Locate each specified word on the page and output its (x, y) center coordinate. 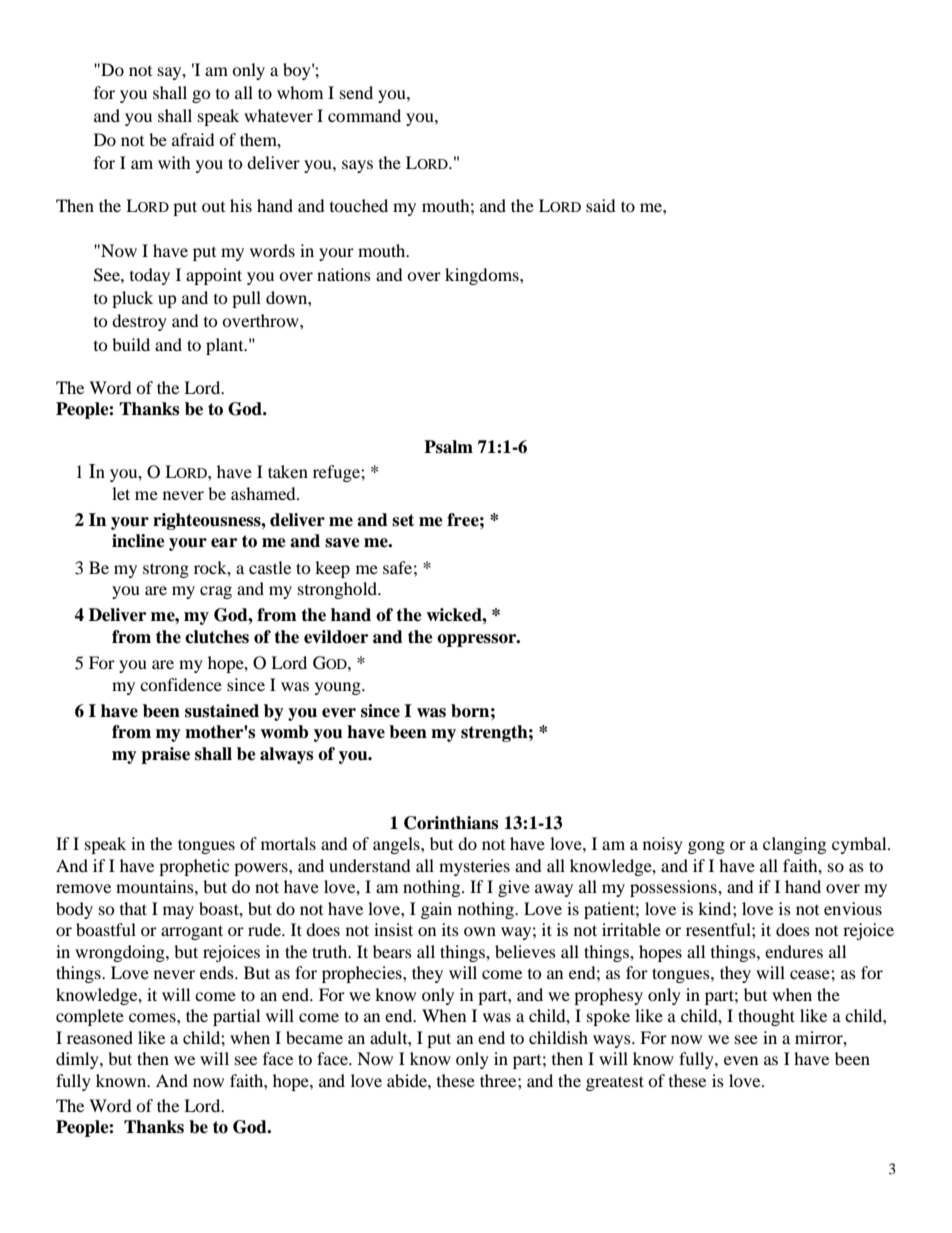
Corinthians (451, 823)
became (314, 1037)
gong (706, 847)
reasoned (100, 1037)
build (131, 344)
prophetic (194, 867)
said (601, 205)
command (364, 115)
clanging (794, 845)
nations (344, 274)
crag (216, 592)
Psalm (448, 447)
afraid (193, 139)
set (403, 520)
